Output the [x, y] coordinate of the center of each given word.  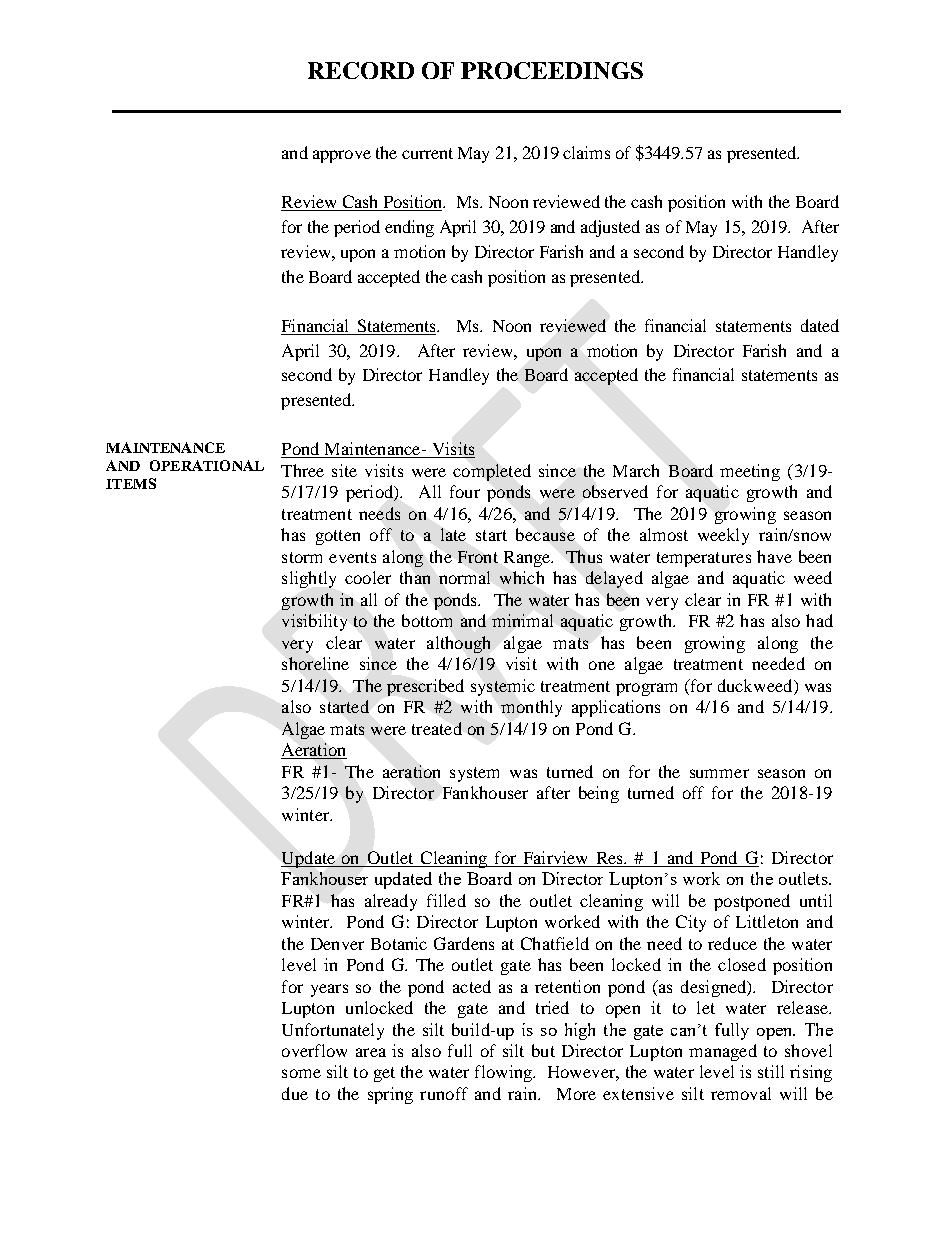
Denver [337, 944]
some [301, 1073]
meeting [750, 472]
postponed [752, 902]
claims [586, 152]
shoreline [315, 663]
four [465, 491]
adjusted [610, 228]
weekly [723, 536]
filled [446, 900]
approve [342, 156]
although [458, 644]
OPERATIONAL [207, 465]
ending [409, 228]
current [427, 153]
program [646, 689]
